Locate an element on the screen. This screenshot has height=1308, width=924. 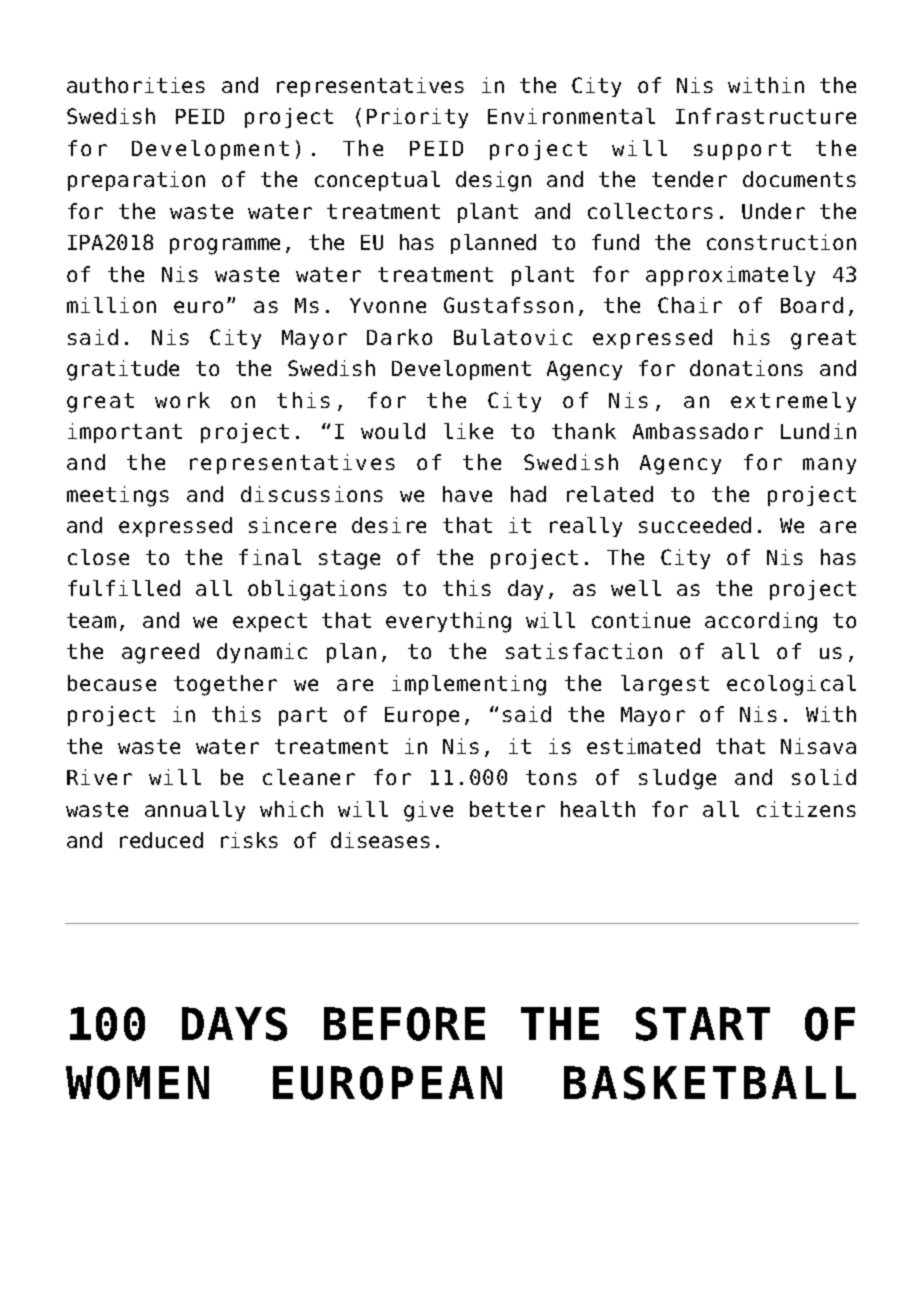
Priority is located at coordinates (417, 118).
